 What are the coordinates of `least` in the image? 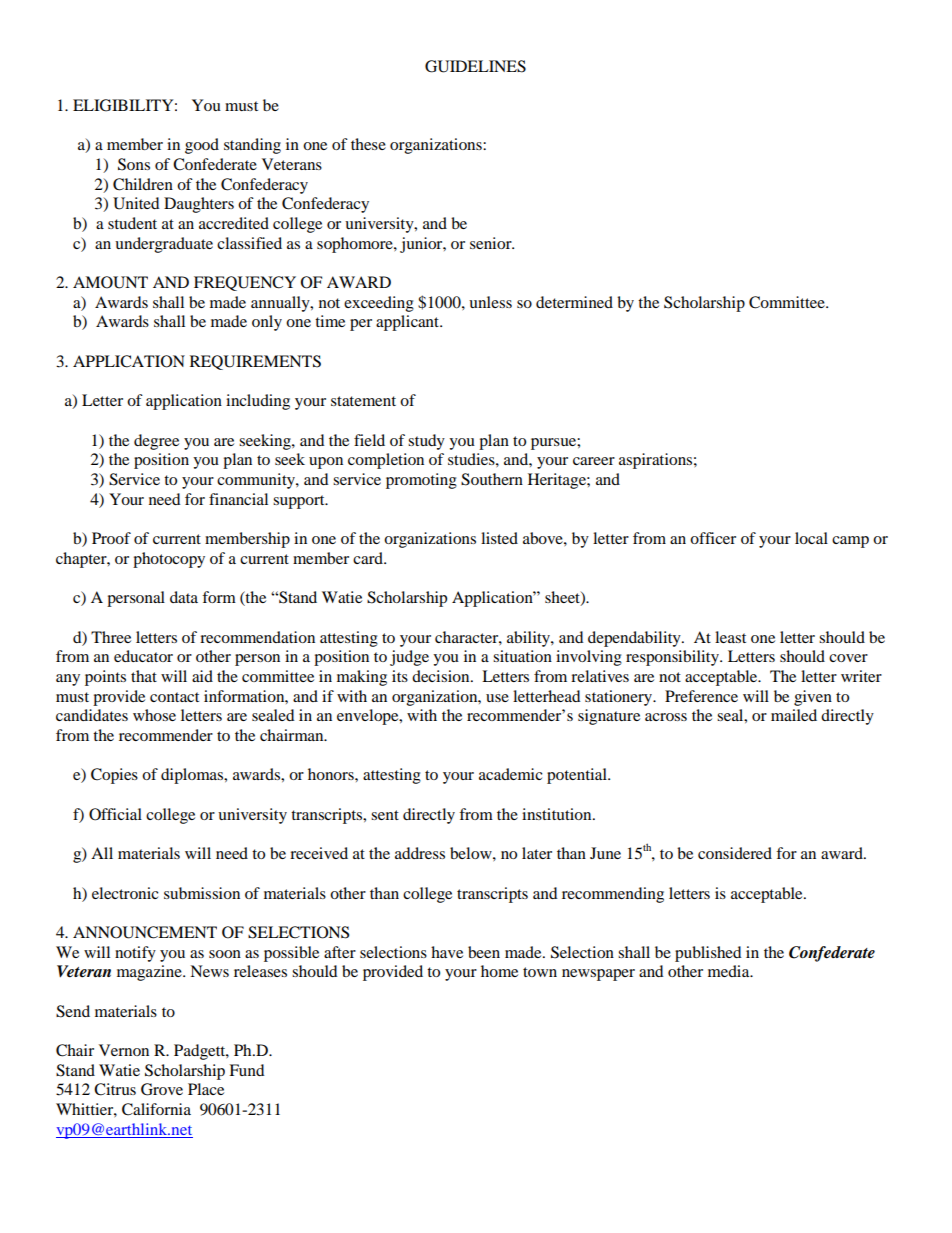 It's located at (730, 637).
